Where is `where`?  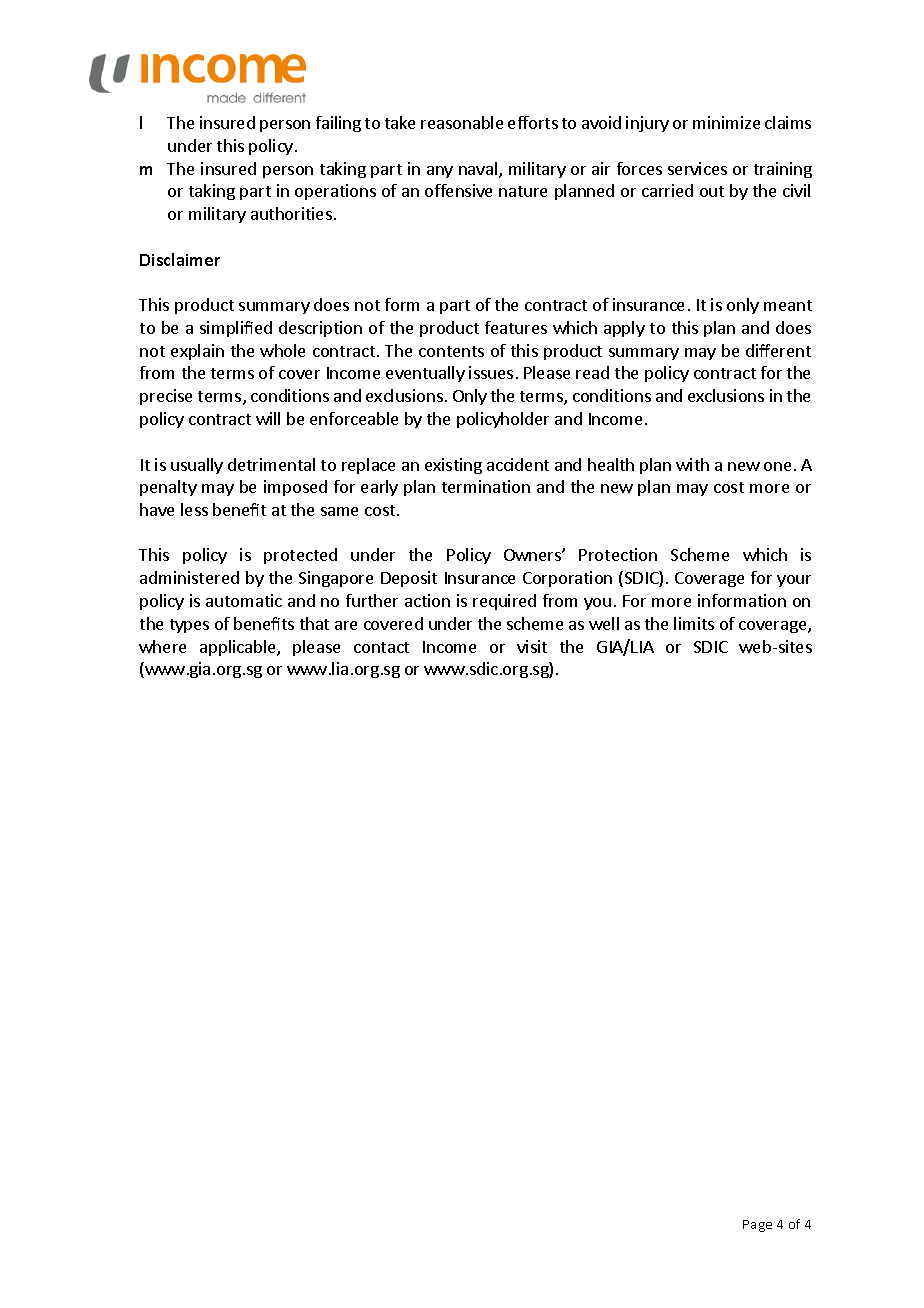 where is located at coordinates (162, 646).
